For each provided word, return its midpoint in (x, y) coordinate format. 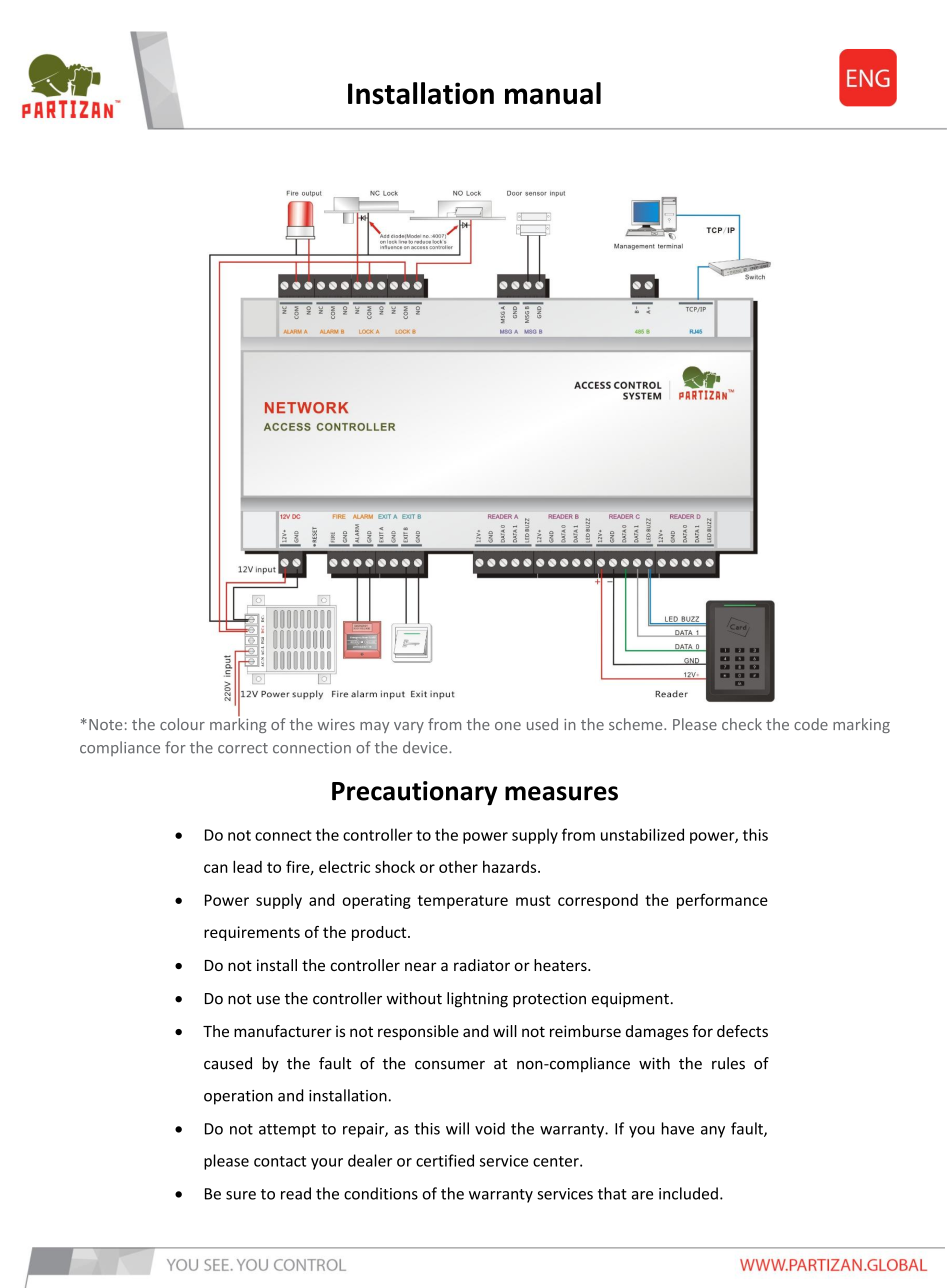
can (216, 868)
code (811, 724)
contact (280, 1161)
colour (182, 724)
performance (722, 901)
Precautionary (415, 793)
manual (553, 93)
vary (409, 727)
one (508, 726)
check (742, 724)
